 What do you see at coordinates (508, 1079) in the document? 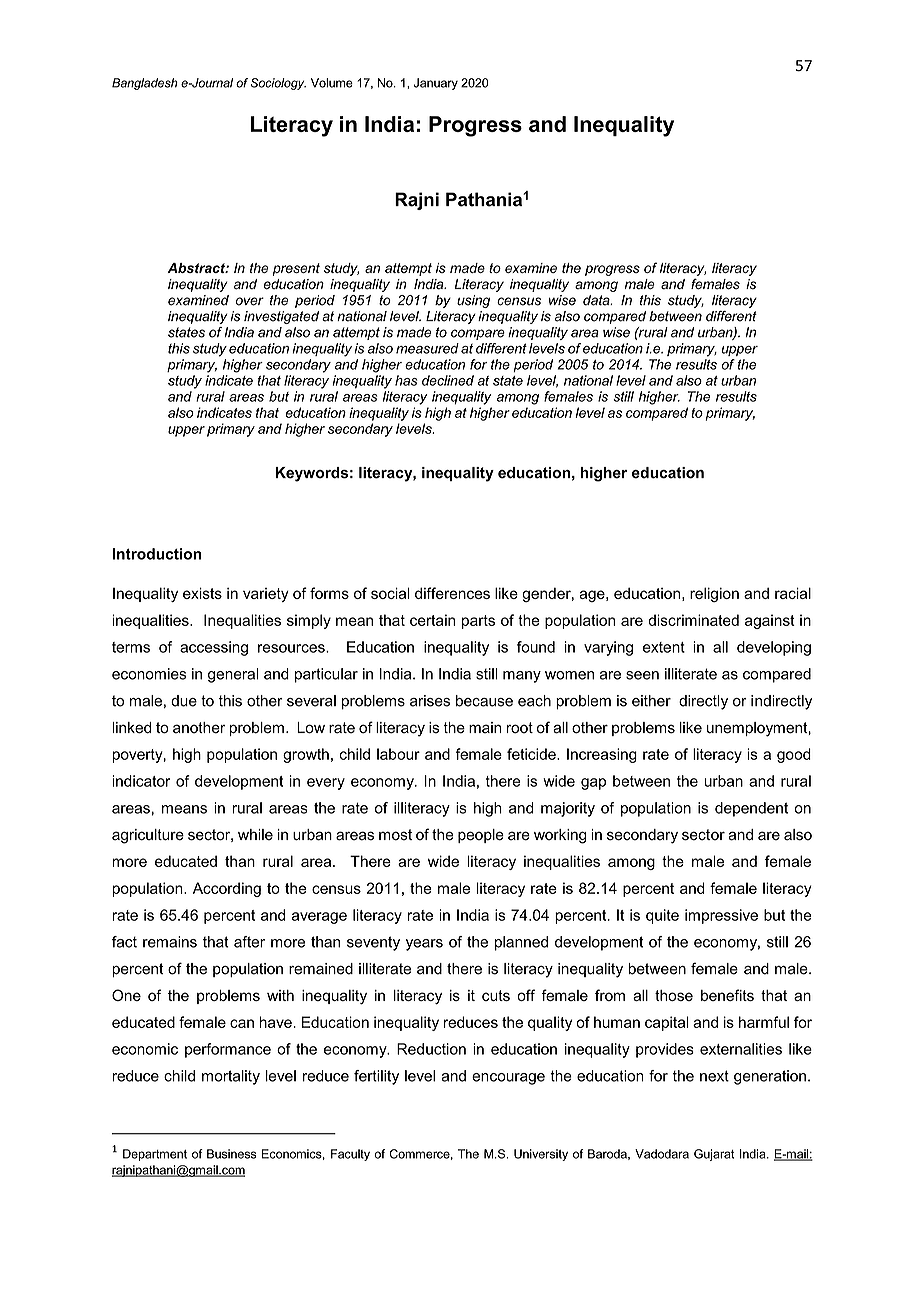
I see `encourage` at bounding box center [508, 1079].
